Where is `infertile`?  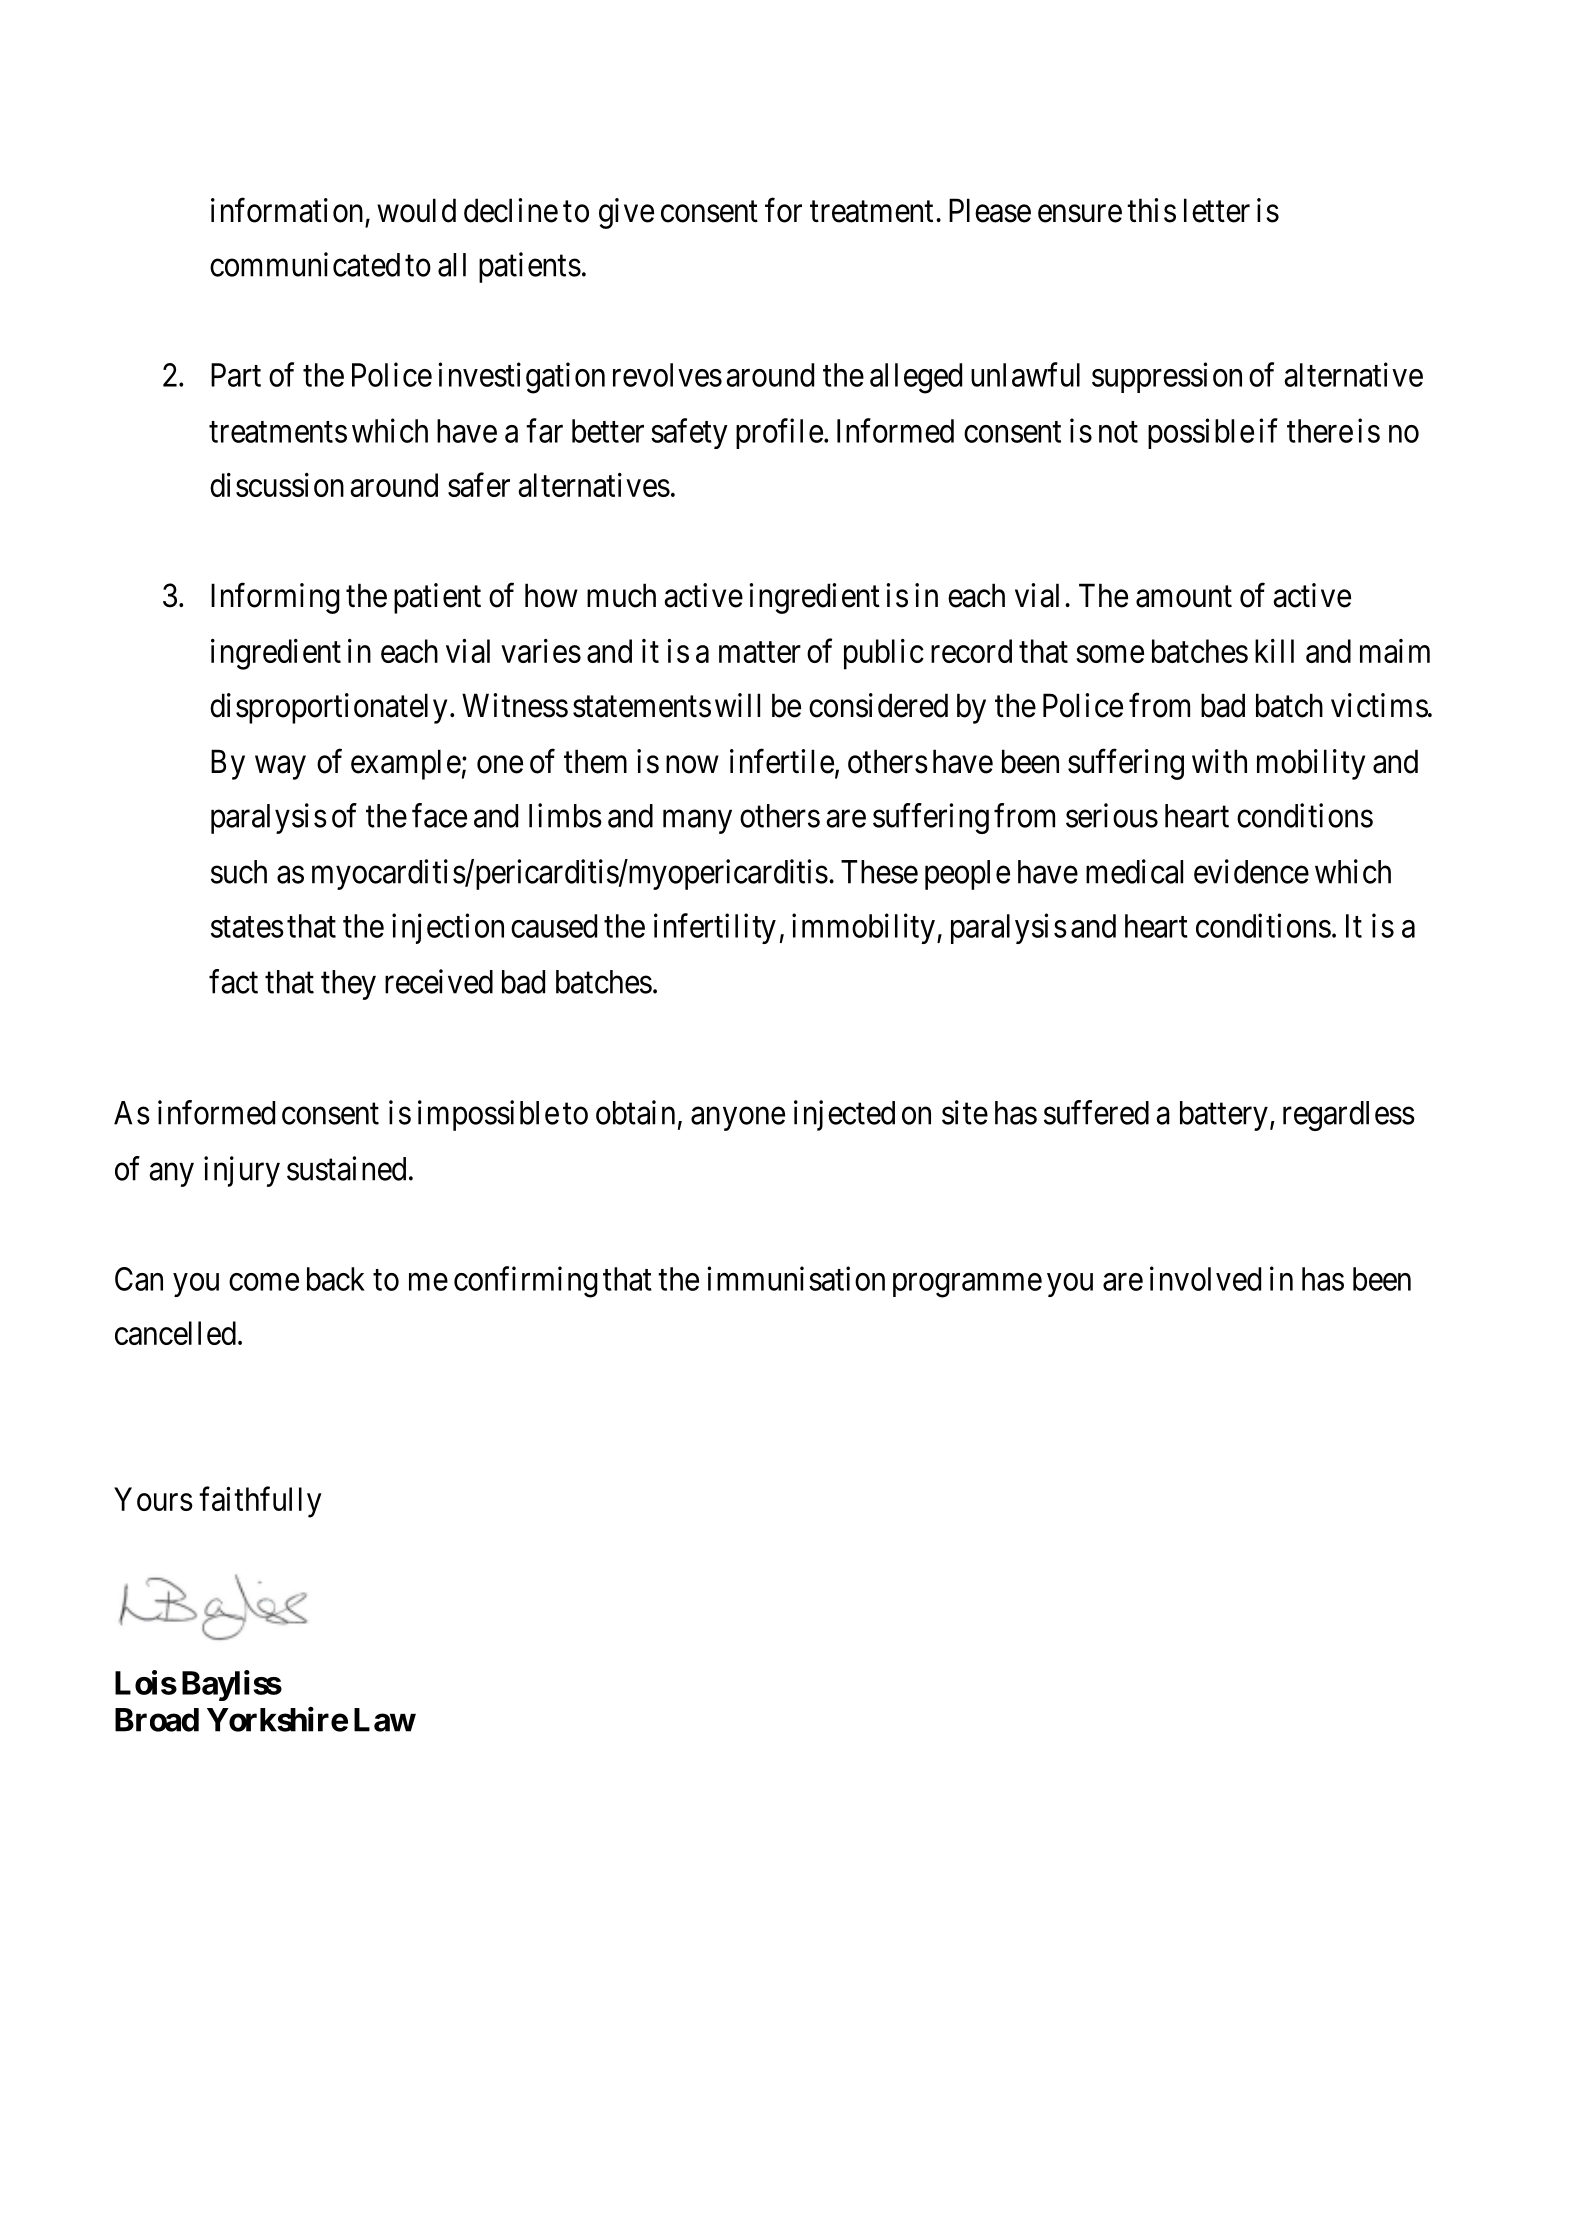 infertile is located at coordinates (782, 761).
